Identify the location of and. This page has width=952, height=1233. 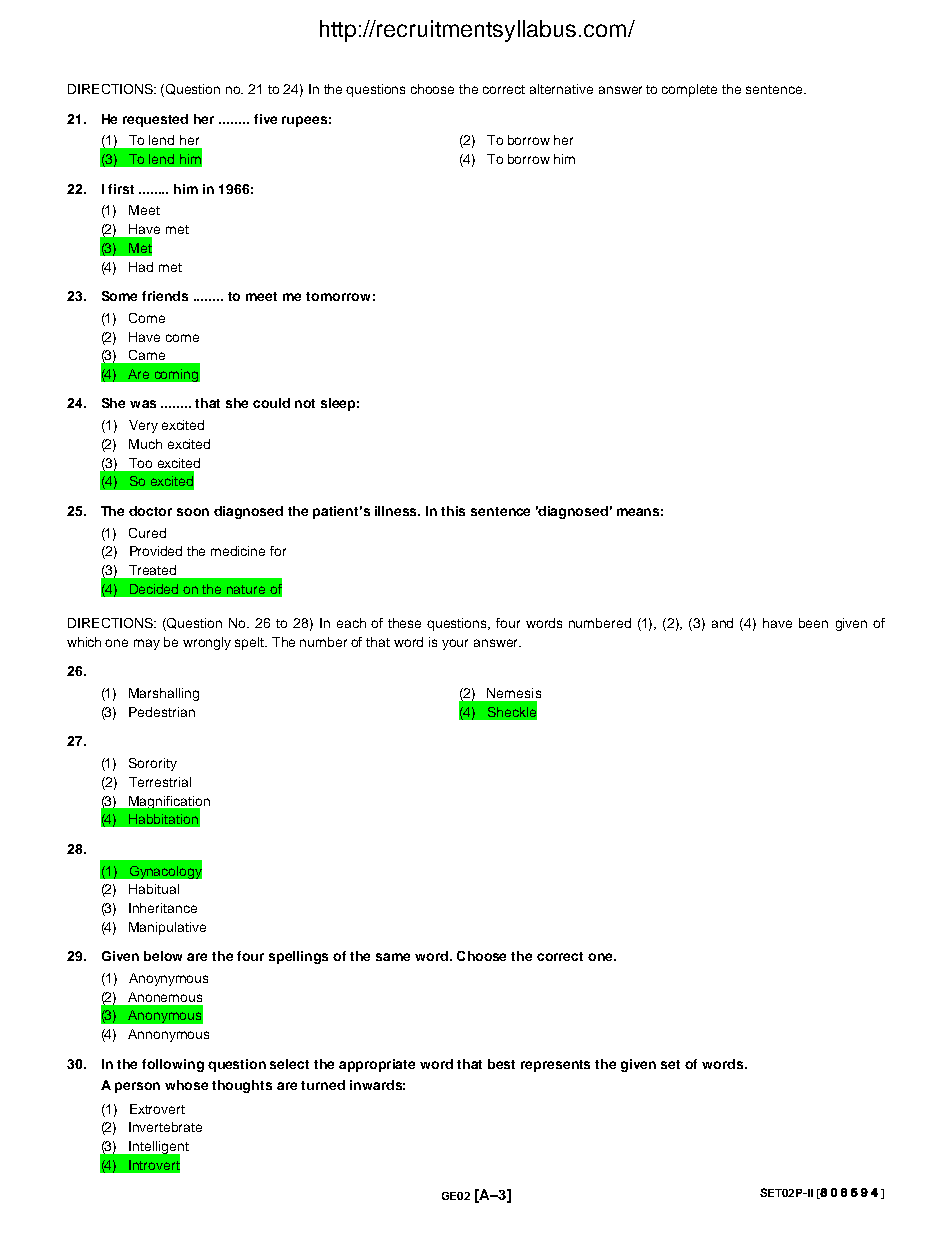
(722, 623).
